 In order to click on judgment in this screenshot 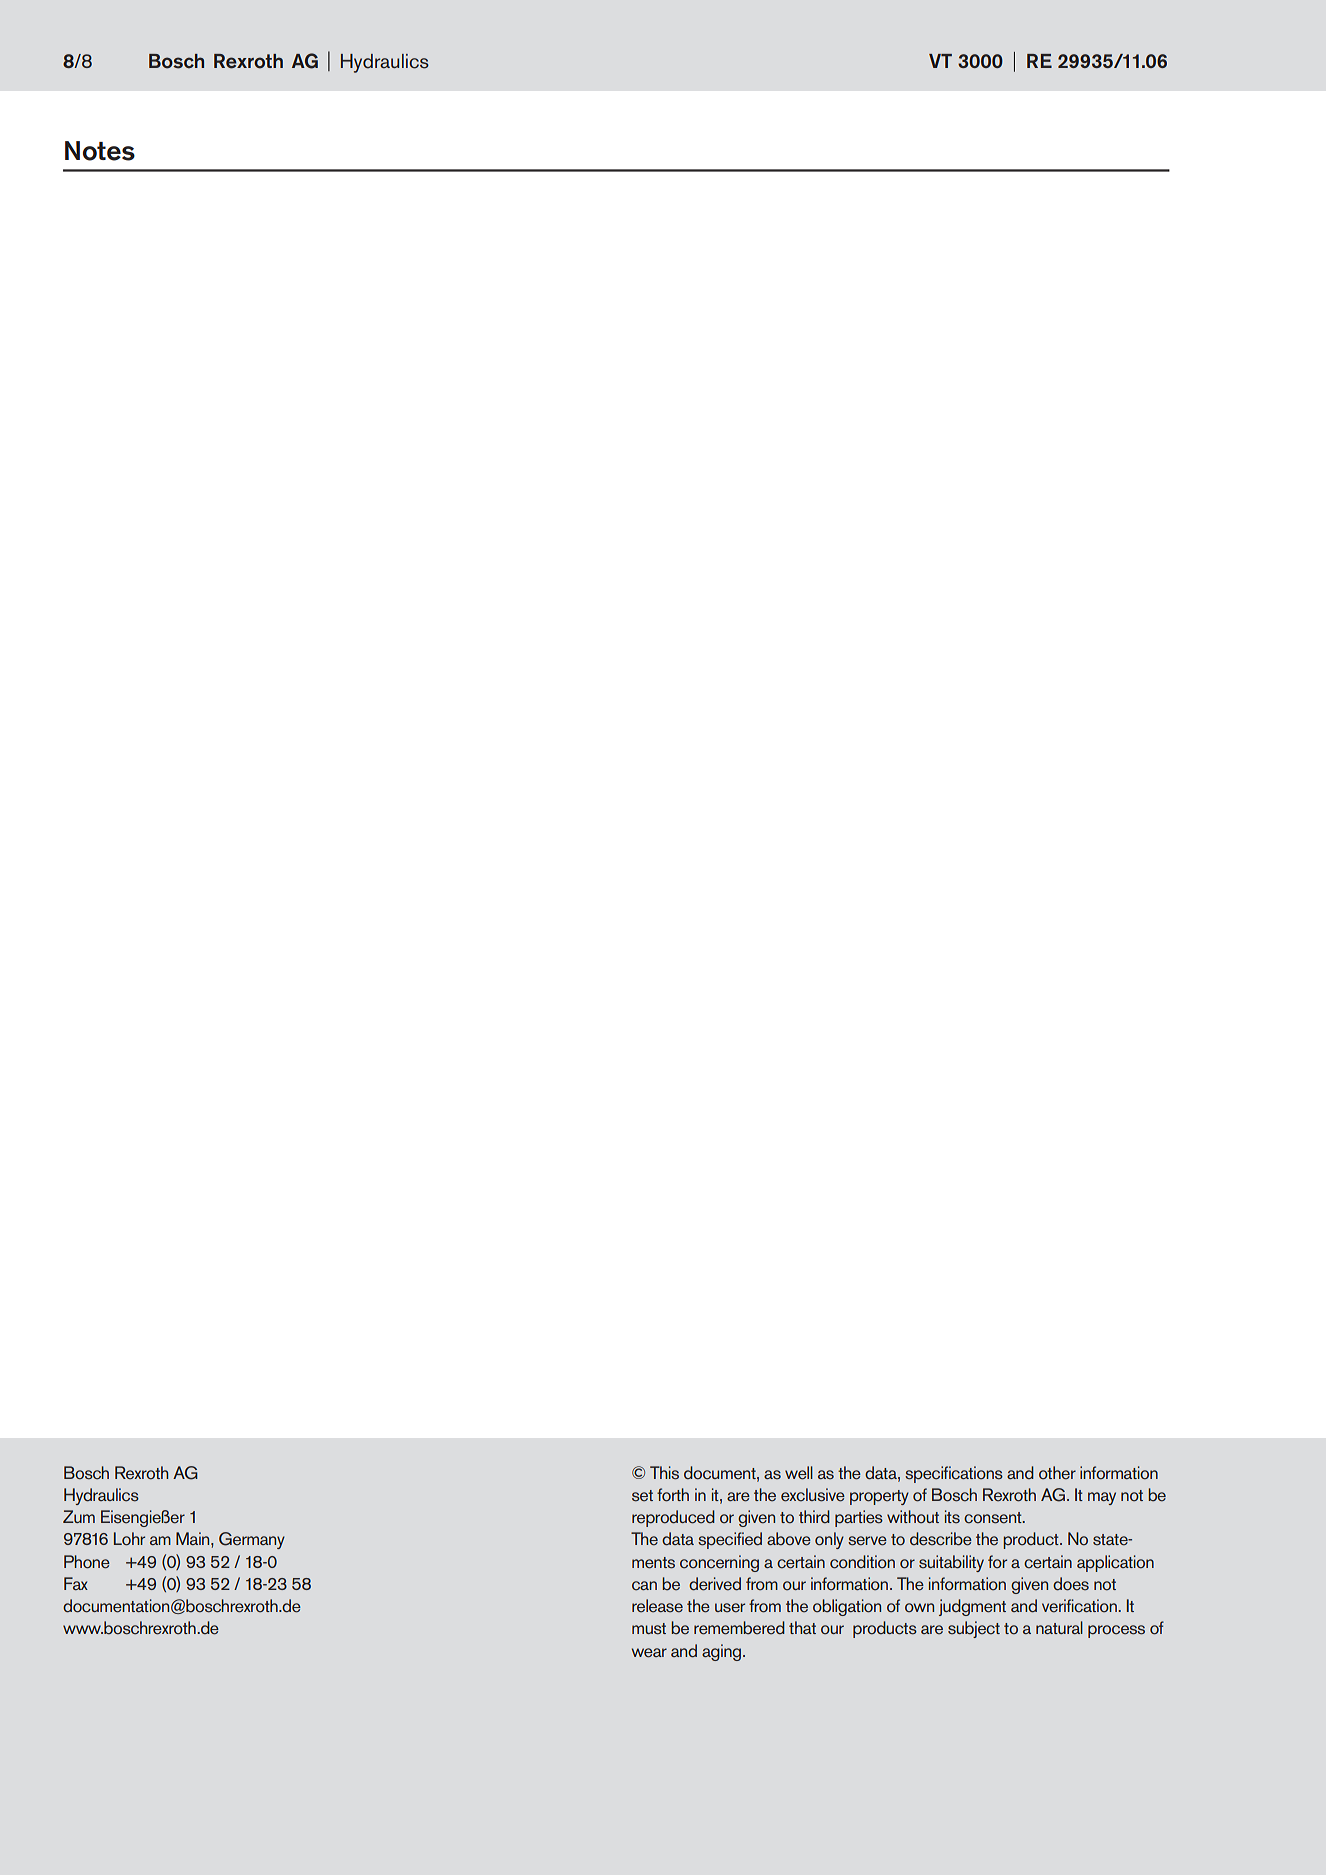, I will do `click(972, 1607)`.
